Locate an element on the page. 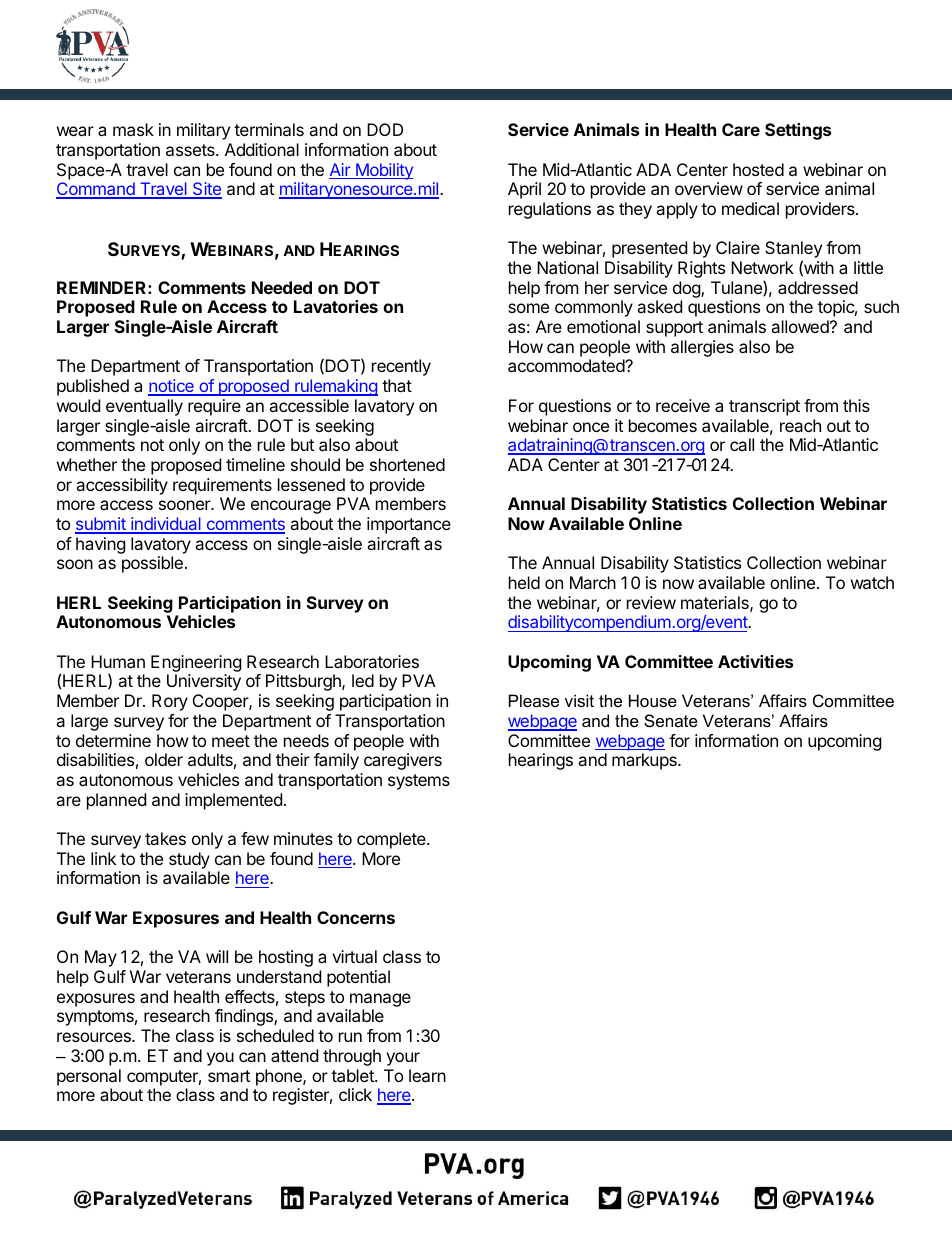 The width and height of the image is (952, 1233). shortened is located at coordinates (407, 464).
